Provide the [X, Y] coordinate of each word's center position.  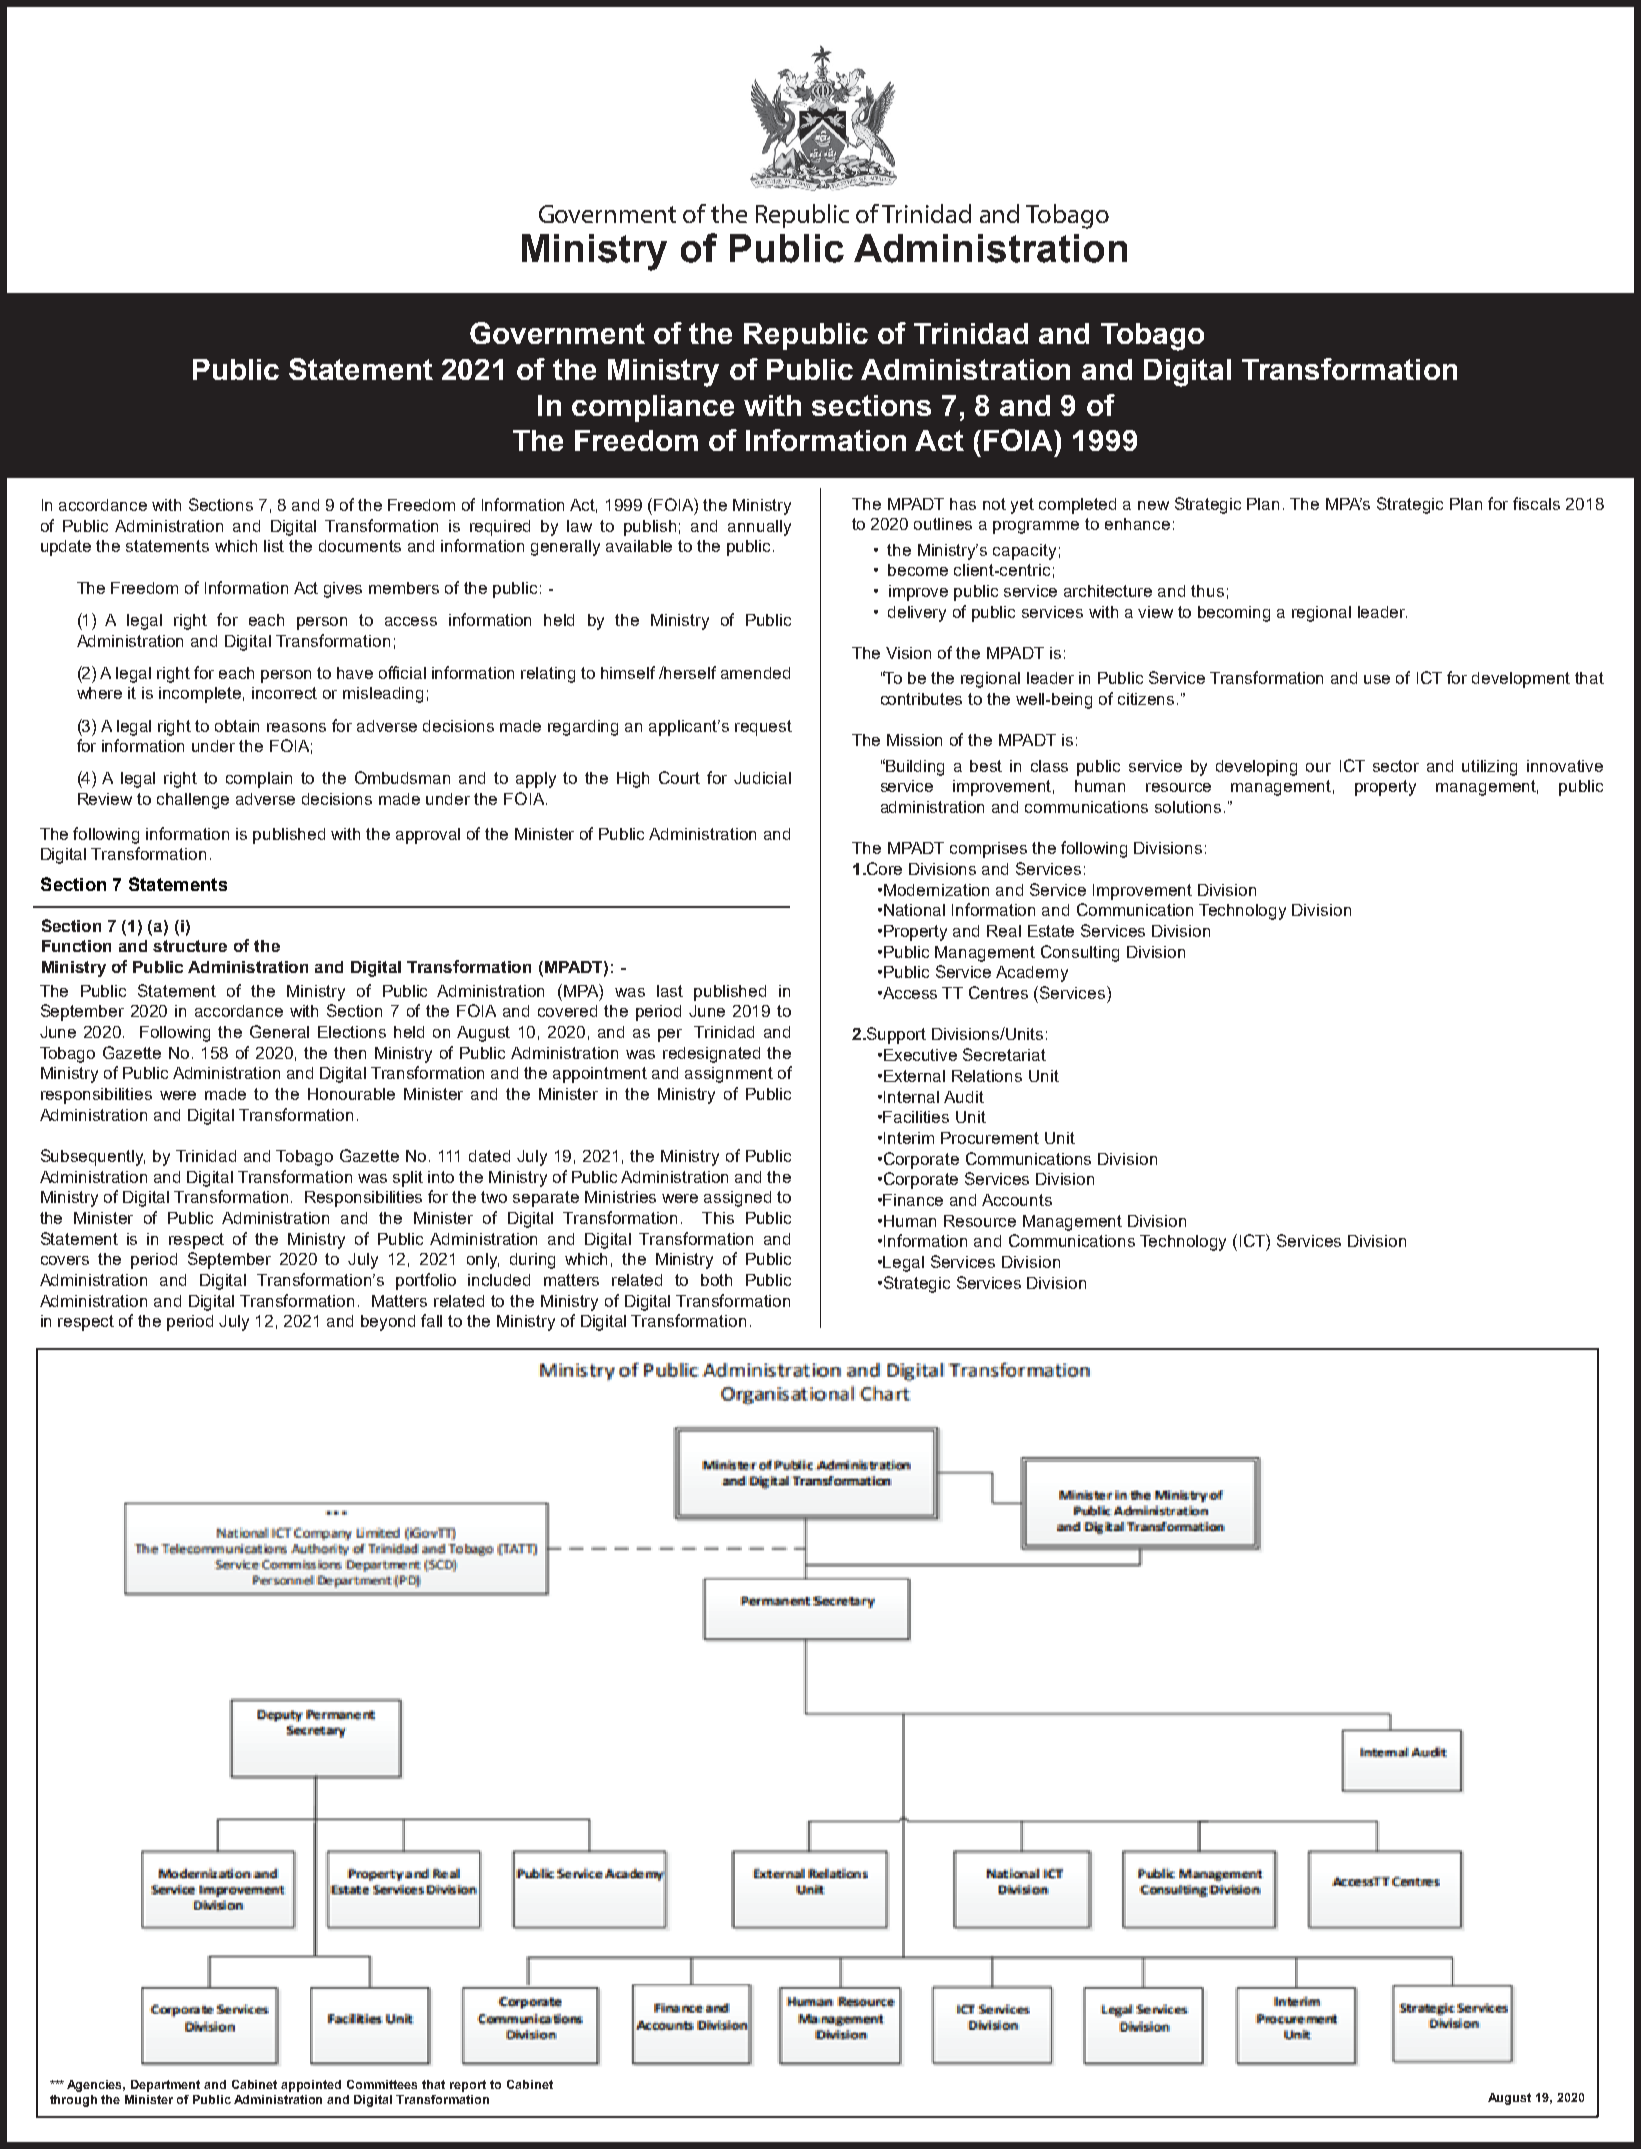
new [1153, 505]
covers [65, 1260]
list [274, 546]
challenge [193, 801]
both [716, 1280]
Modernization [936, 890]
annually [759, 528]
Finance [913, 1200]
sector [1396, 766]
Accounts [1017, 1200]
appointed [311, 2086]
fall [431, 1320]
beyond [388, 1323]
